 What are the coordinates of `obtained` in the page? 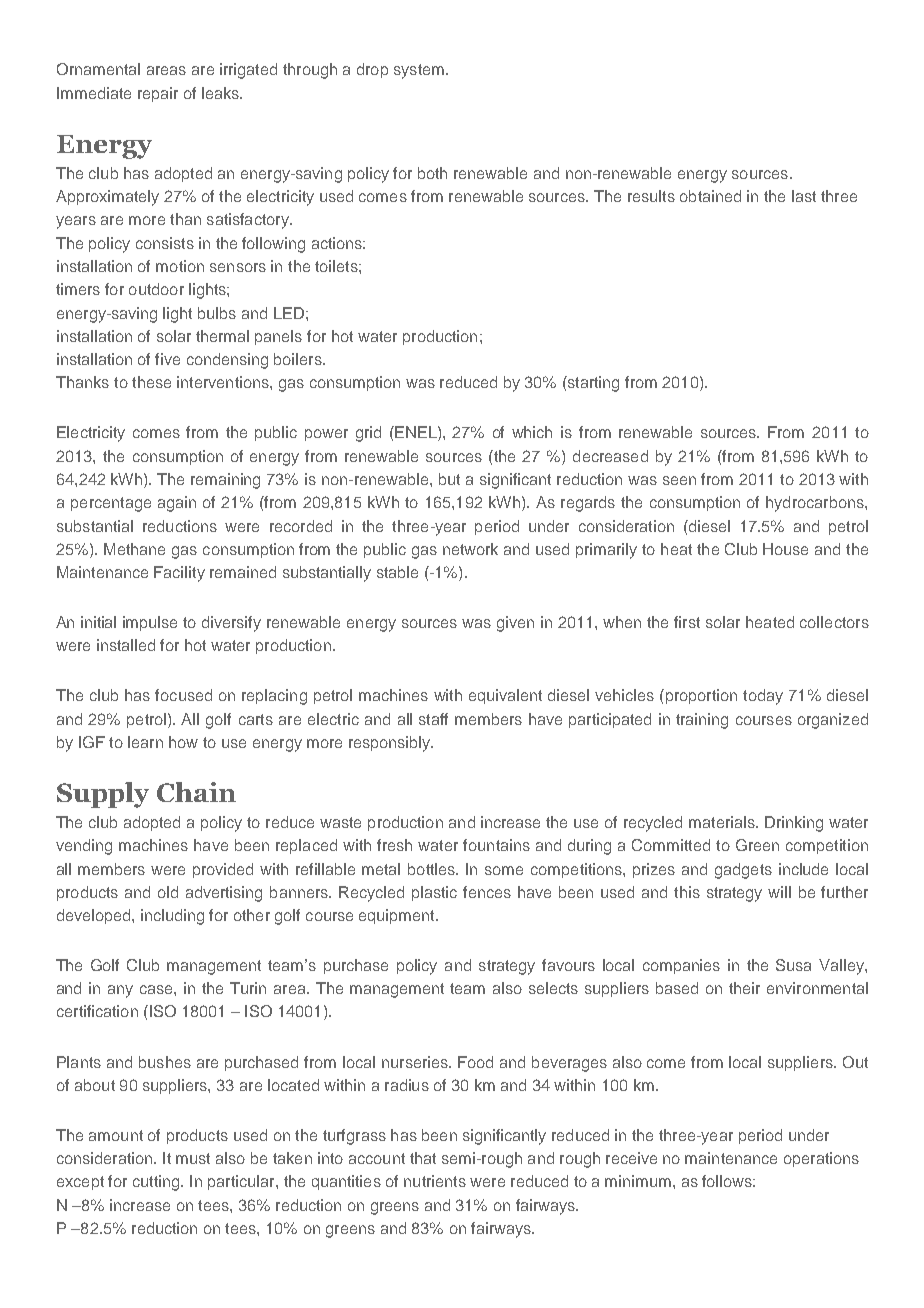 It's located at (710, 196).
